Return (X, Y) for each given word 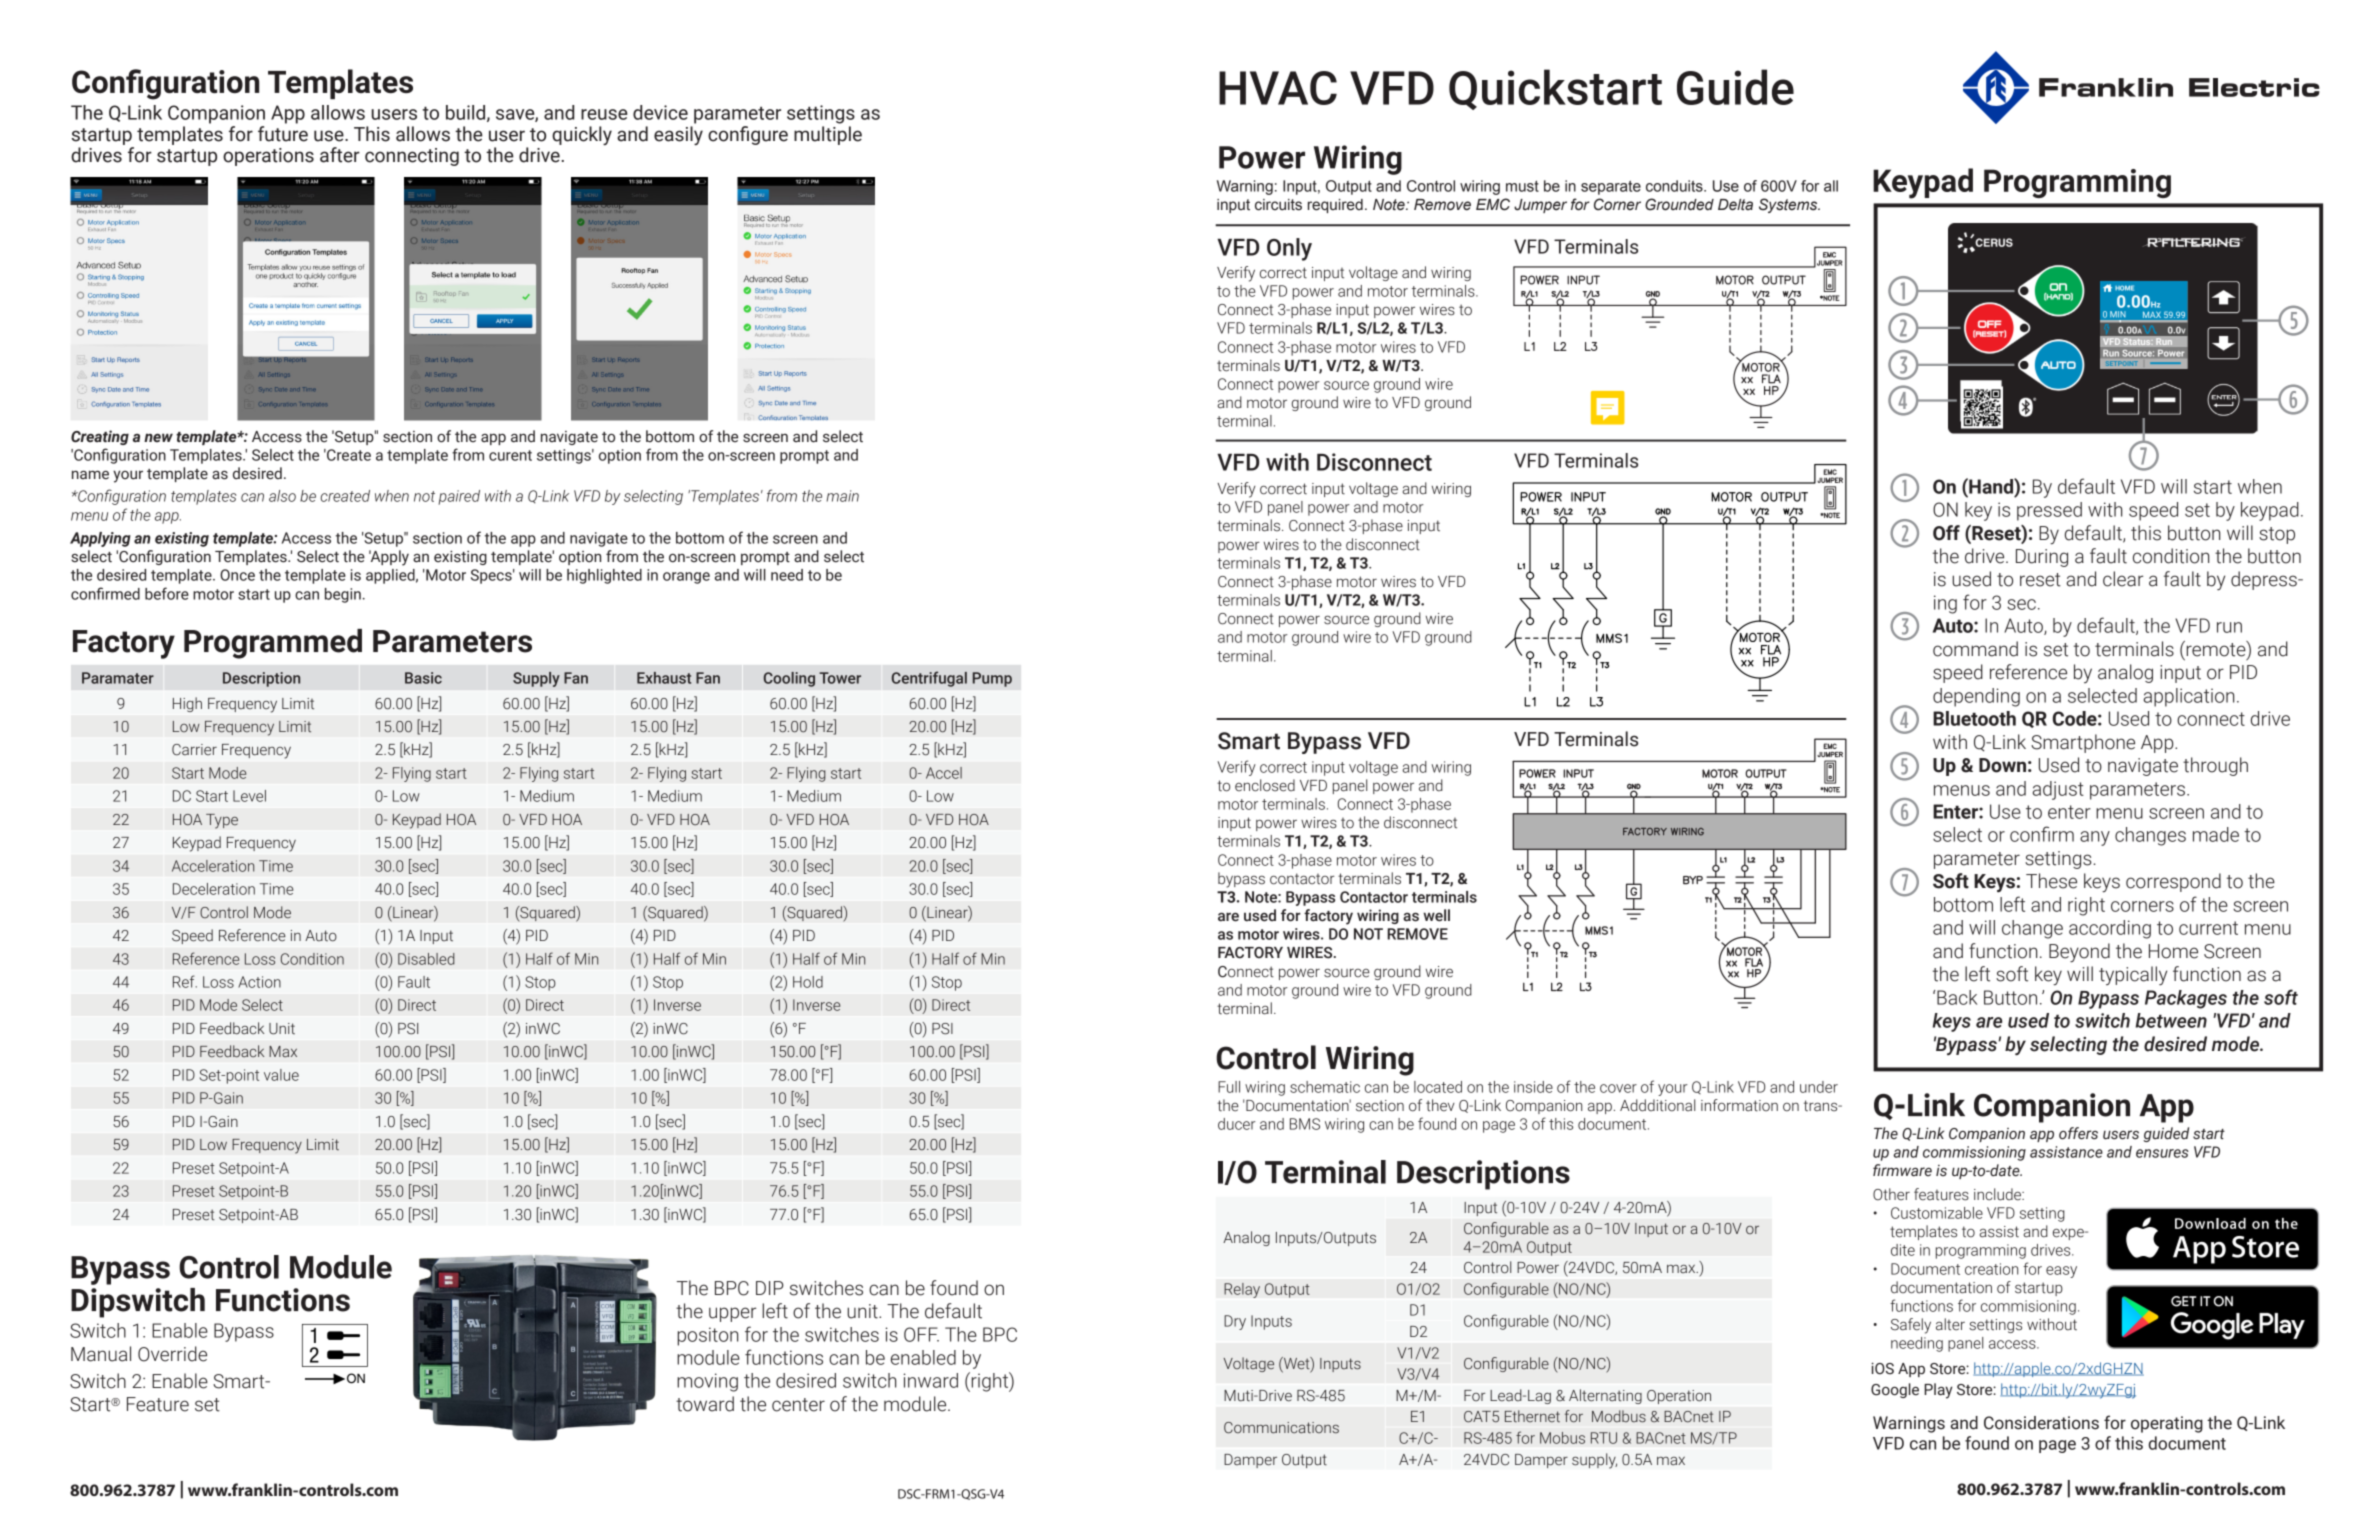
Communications (1281, 1428)
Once (237, 575)
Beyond (2079, 953)
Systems (1789, 205)
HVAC (1278, 88)
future (283, 134)
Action (259, 982)
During (2042, 558)
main (843, 496)
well (1436, 915)
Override (172, 1354)
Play (1938, 1391)
